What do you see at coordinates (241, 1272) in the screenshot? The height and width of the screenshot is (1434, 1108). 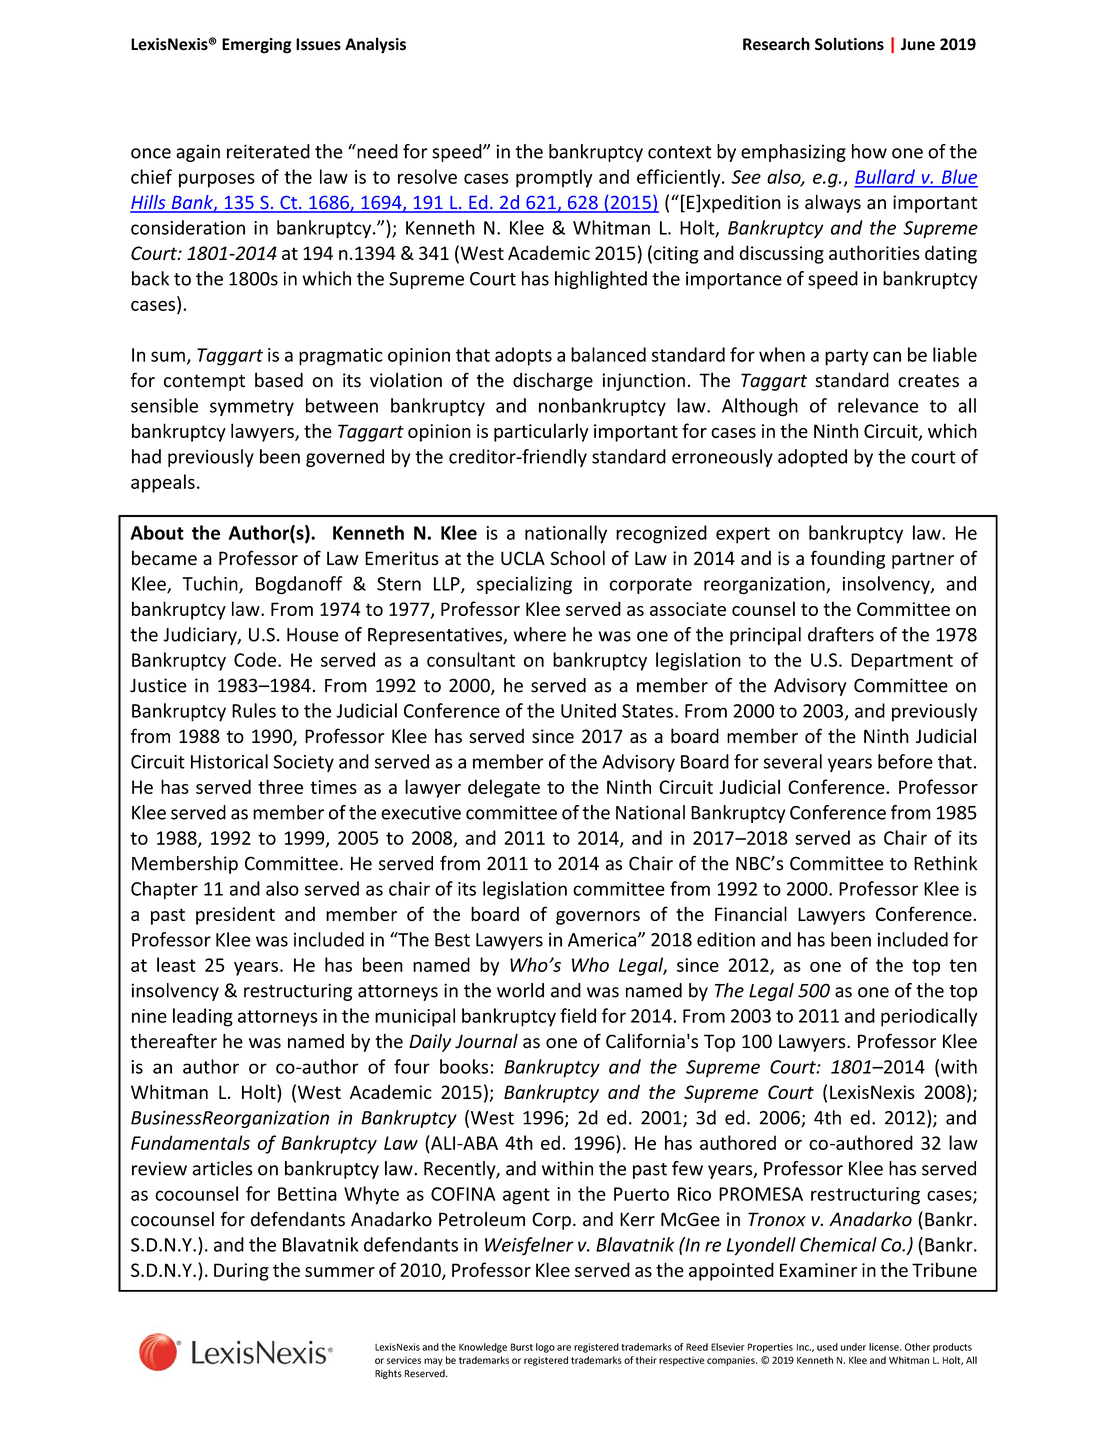 I see `During` at bounding box center [241, 1272].
